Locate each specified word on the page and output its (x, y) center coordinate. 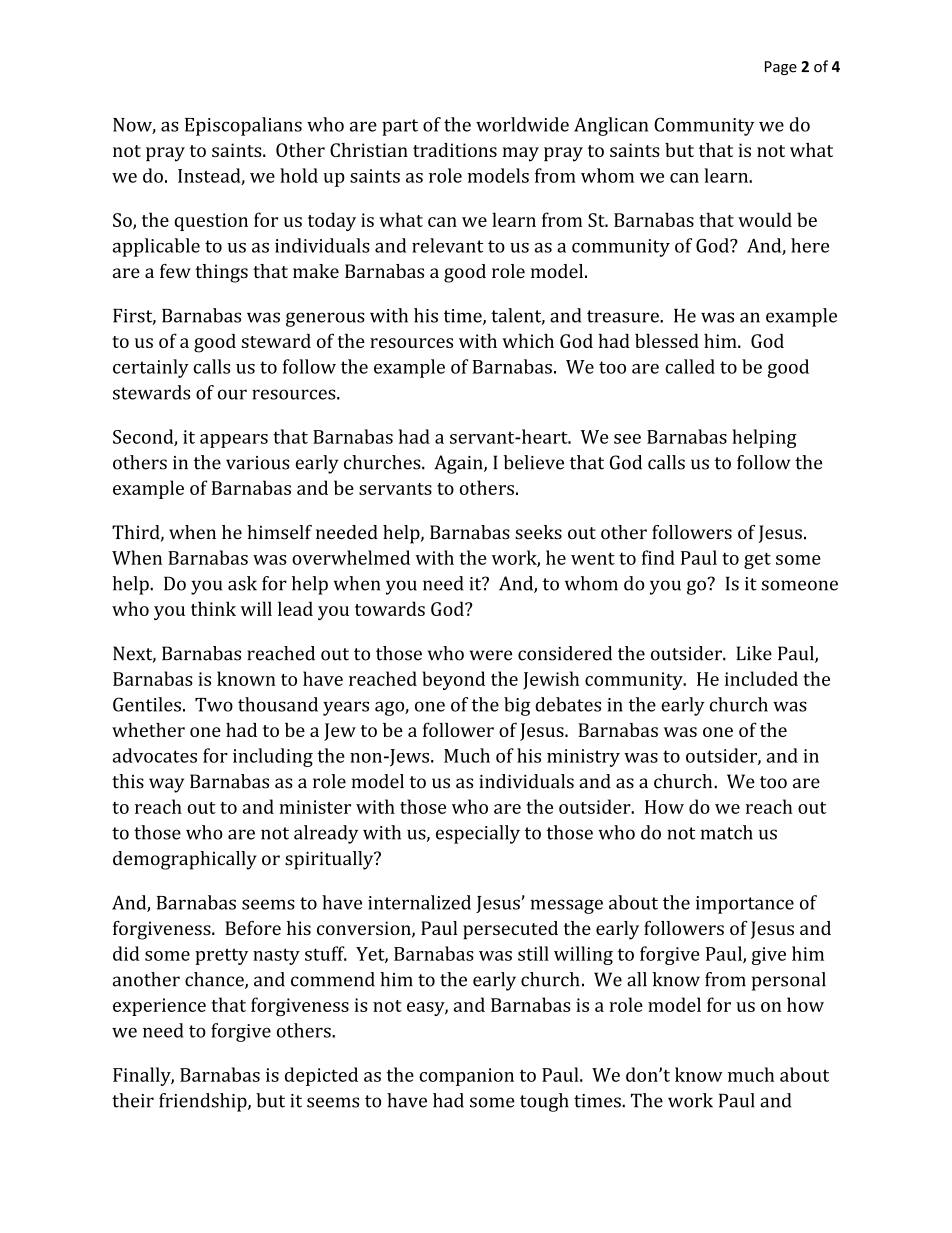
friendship (204, 1102)
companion (466, 1077)
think (213, 608)
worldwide (522, 124)
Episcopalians (243, 126)
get (757, 560)
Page (781, 68)
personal (789, 981)
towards (390, 608)
